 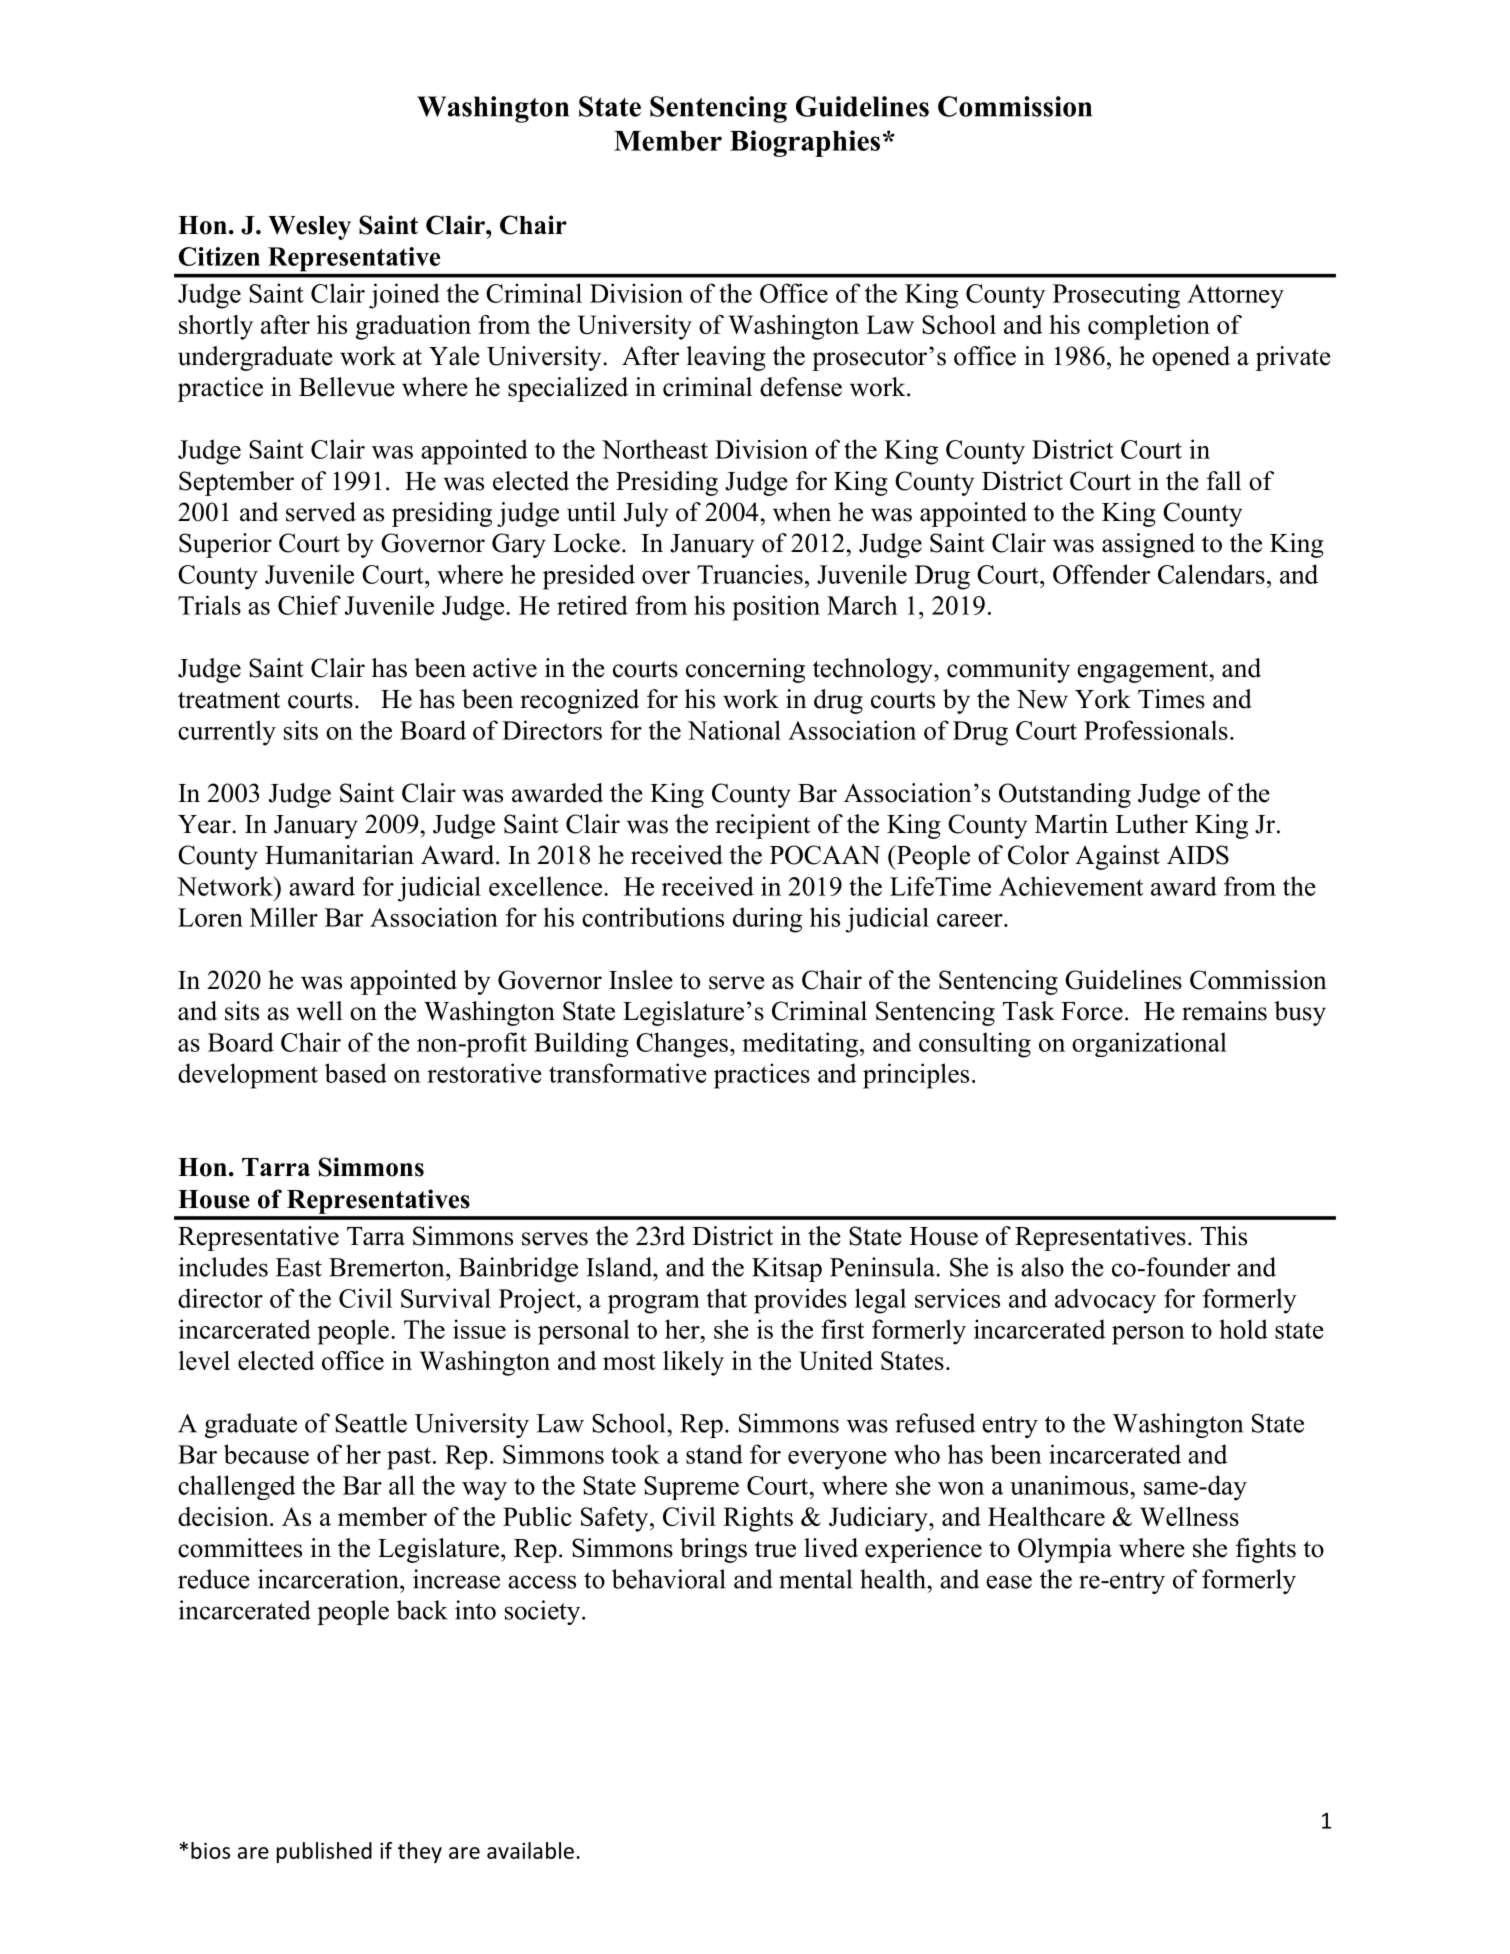 I want to click on published, so click(x=324, y=1852).
